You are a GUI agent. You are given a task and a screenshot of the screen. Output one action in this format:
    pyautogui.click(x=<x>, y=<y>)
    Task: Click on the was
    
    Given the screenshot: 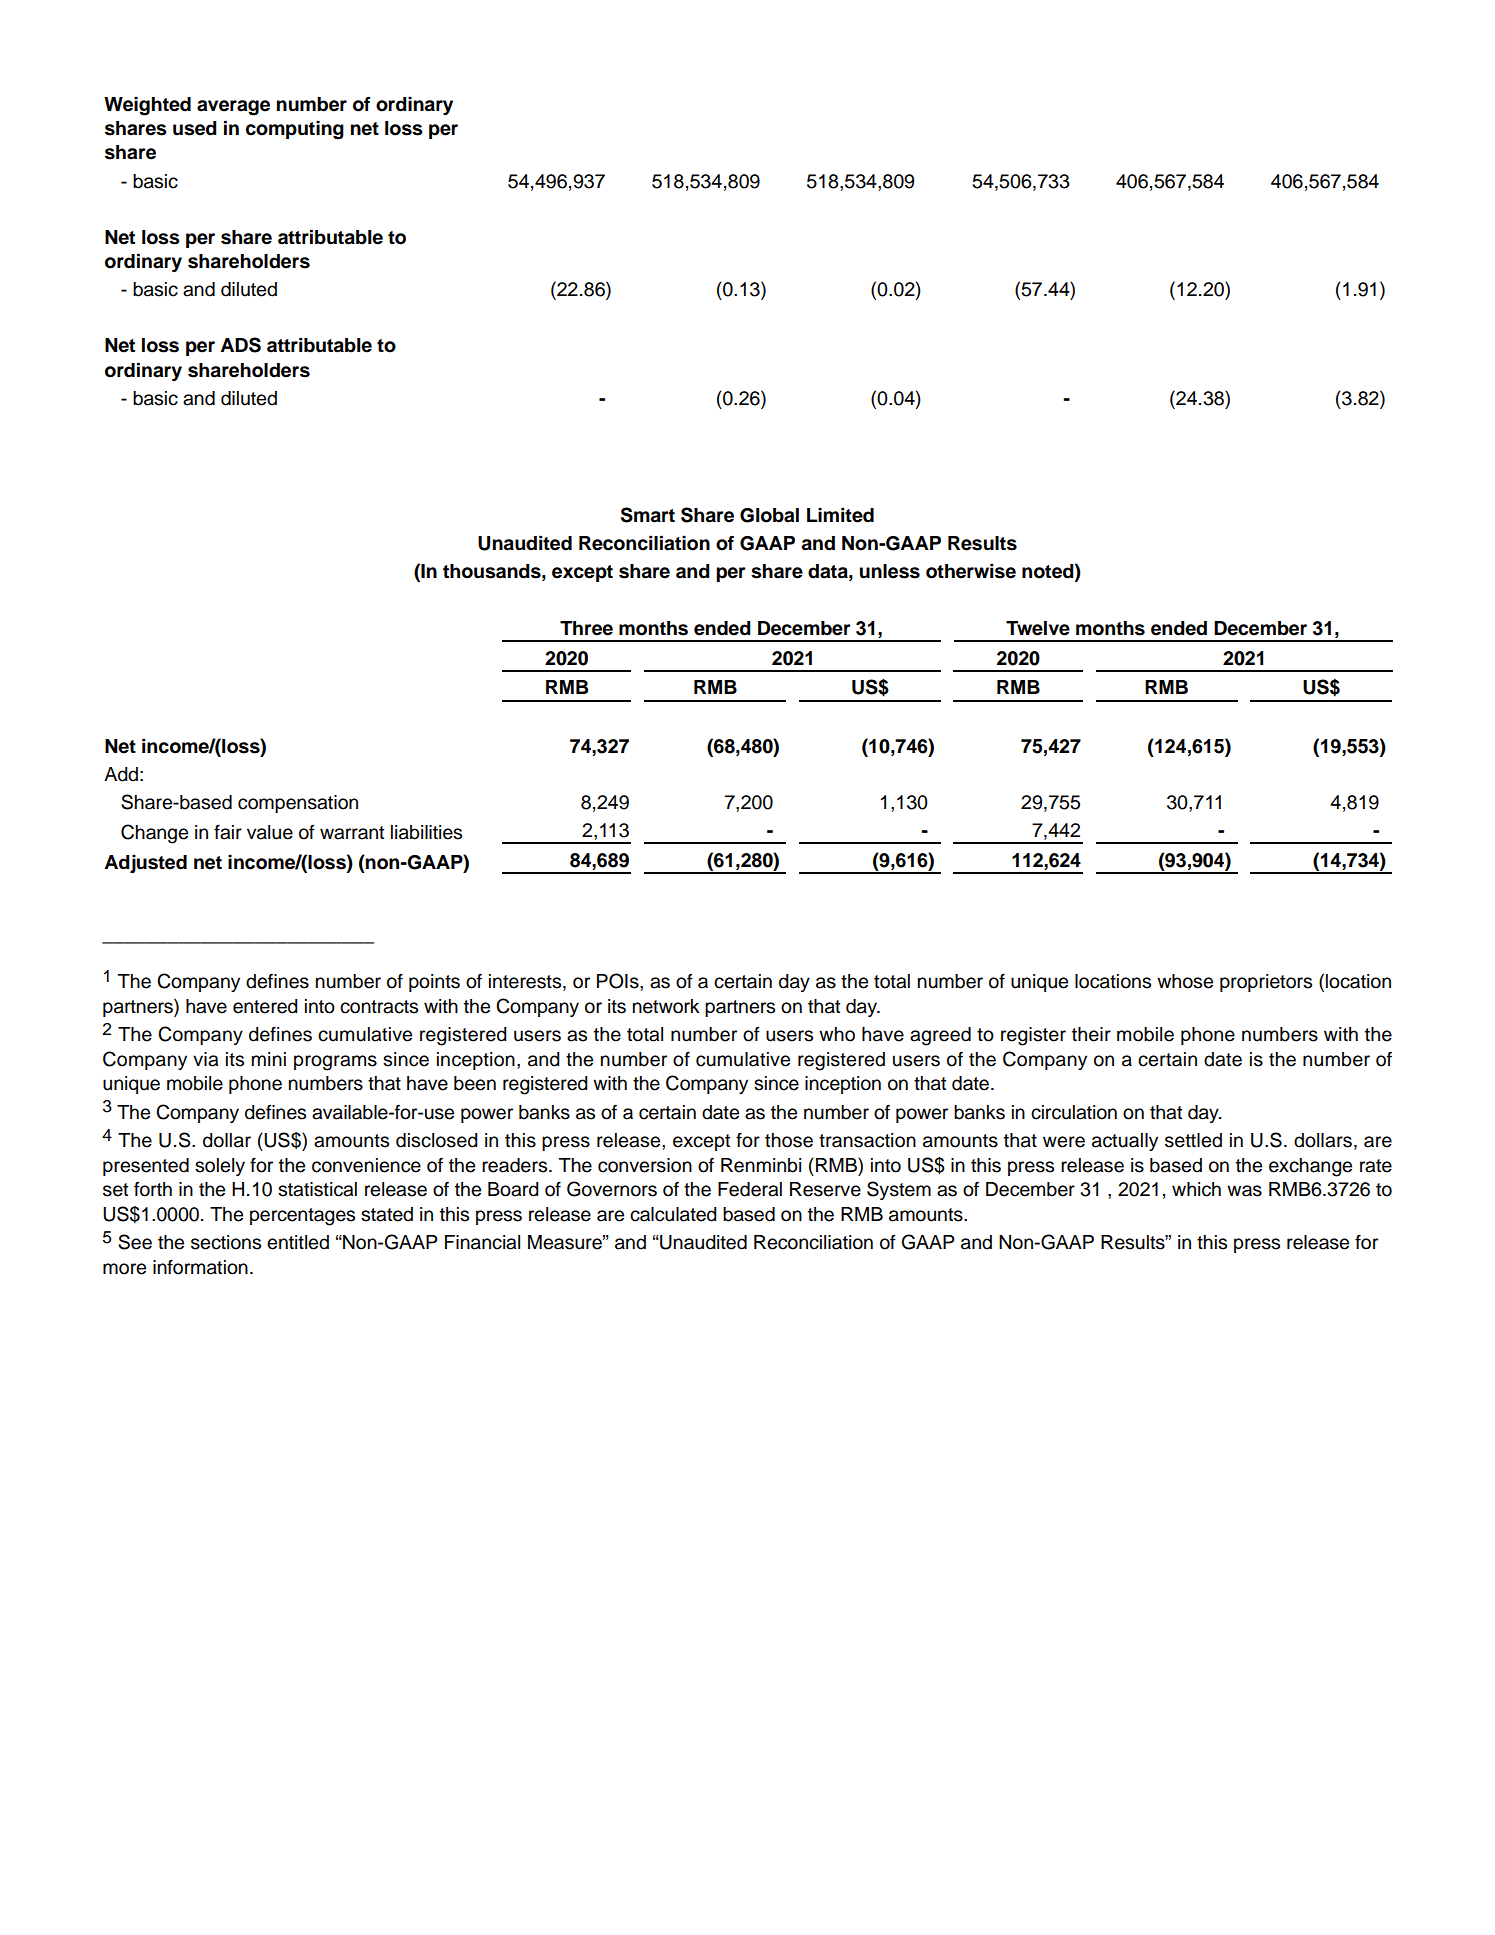 What is the action you would take?
    pyautogui.click(x=1244, y=1191)
